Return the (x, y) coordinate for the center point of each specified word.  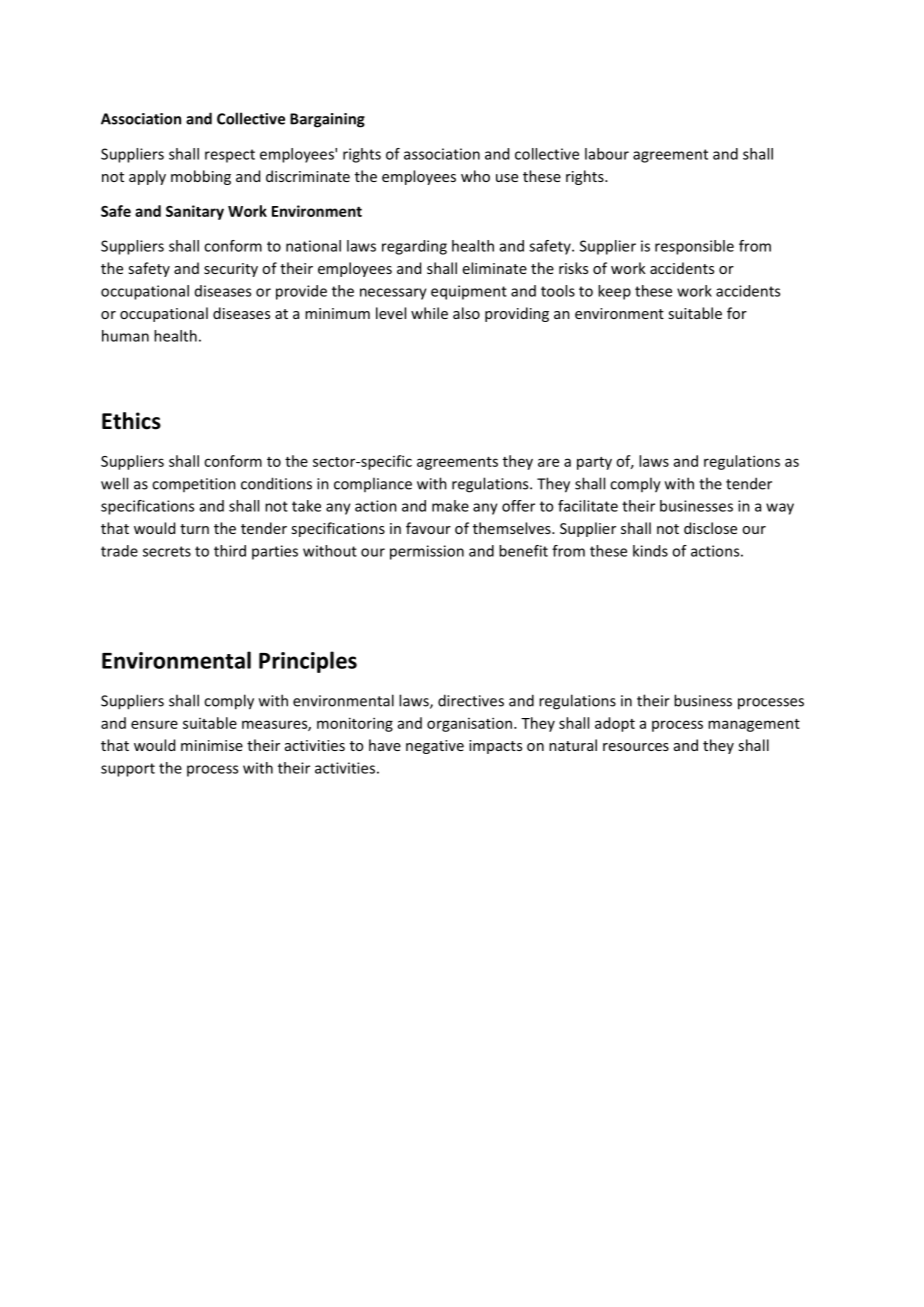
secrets (167, 551)
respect (230, 156)
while (429, 313)
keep (614, 292)
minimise (212, 745)
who (475, 176)
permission (427, 552)
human (125, 336)
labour (607, 154)
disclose (710, 528)
